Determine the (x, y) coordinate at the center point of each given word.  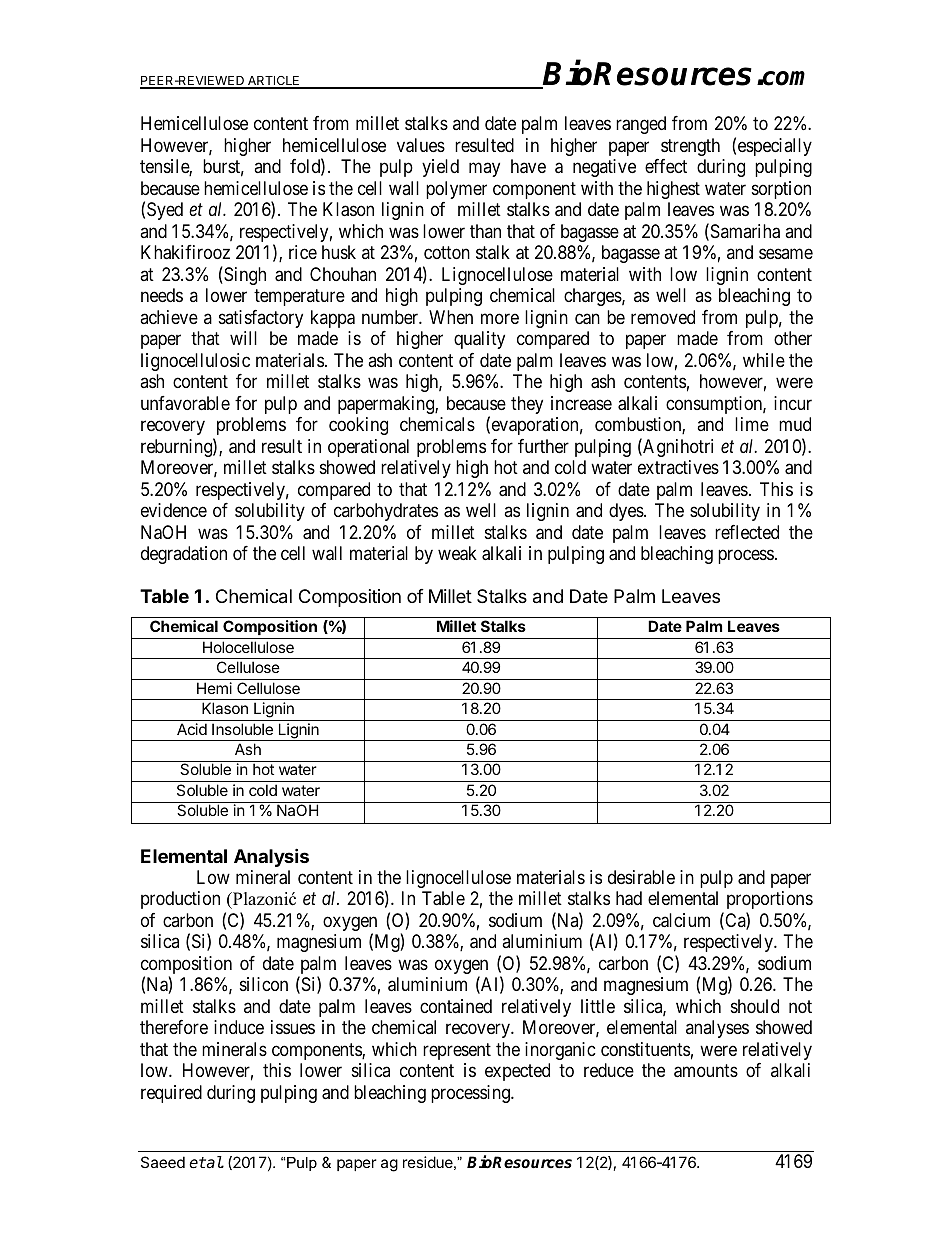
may (484, 170)
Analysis (271, 857)
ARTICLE (274, 82)
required (171, 1094)
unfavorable (185, 403)
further (543, 446)
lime (752, 424)
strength (690, 147)
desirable (641, 877)
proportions (770, 900)
